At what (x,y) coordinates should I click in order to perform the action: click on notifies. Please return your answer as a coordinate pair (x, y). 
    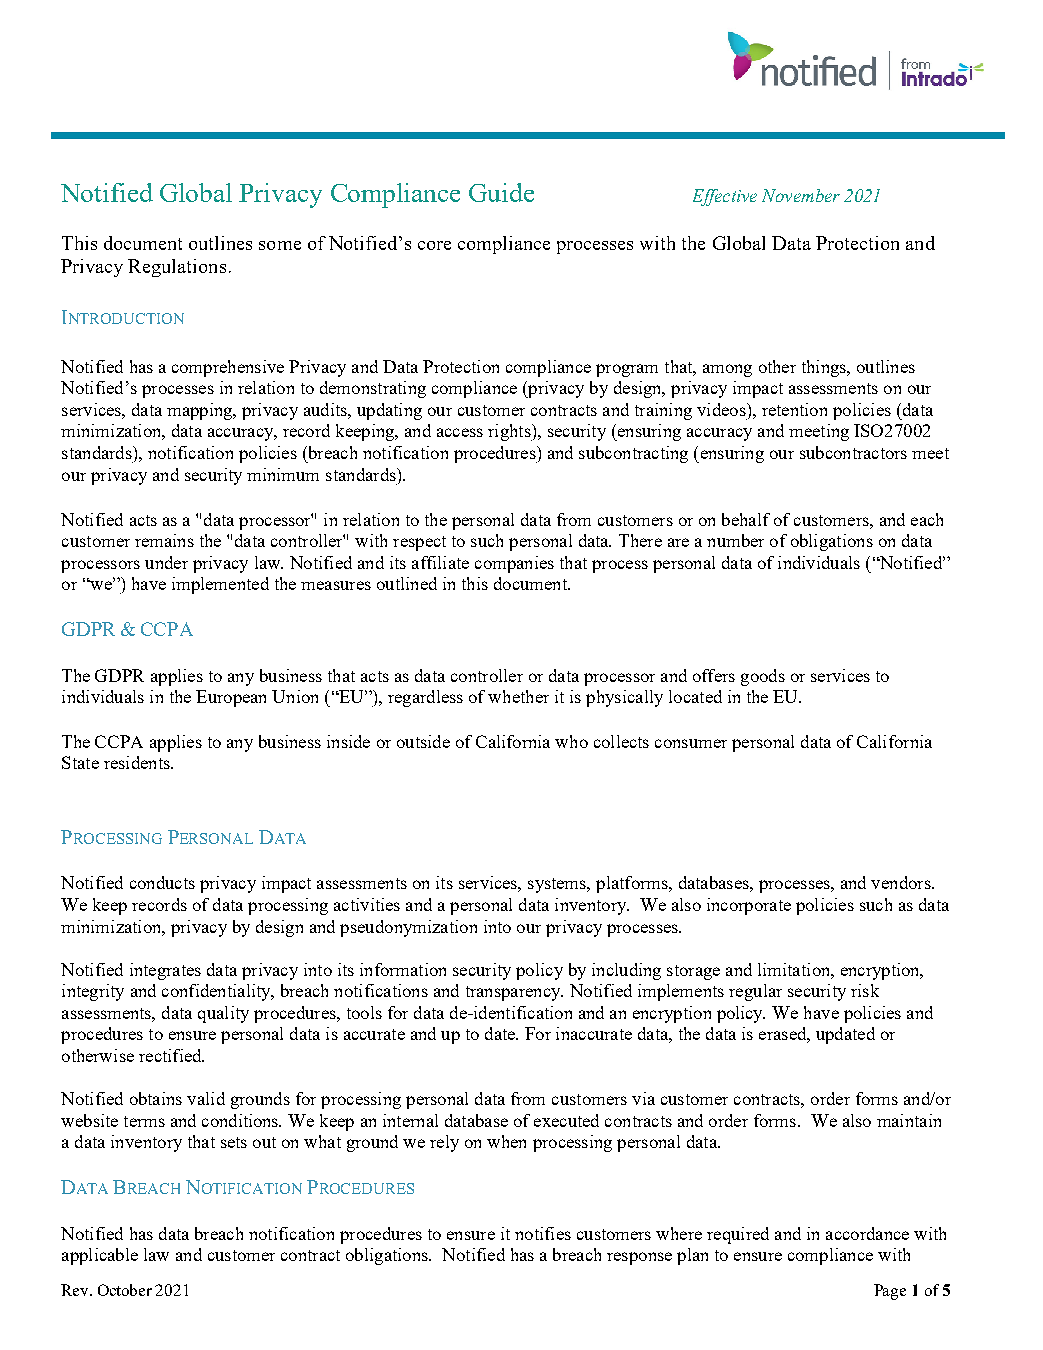
    Looking at the image, I should click on (543, 1233).
